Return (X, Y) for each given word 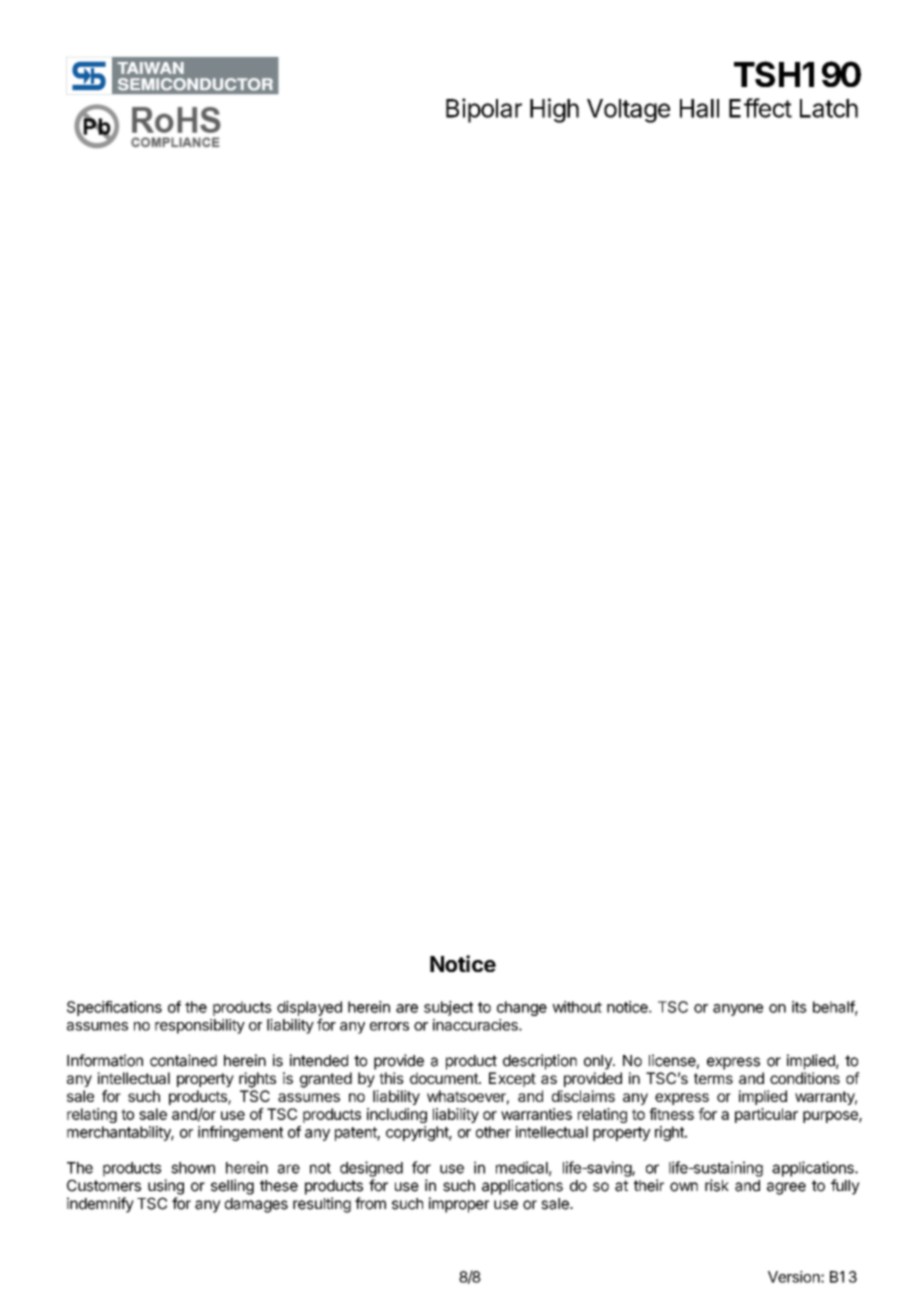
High (554, 110)
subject (448, 1008)
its (799, 1007)
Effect (760, 108)
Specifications (114, 1008)
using (166, 1187)
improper (459, 1205)
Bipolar (484, 110)
